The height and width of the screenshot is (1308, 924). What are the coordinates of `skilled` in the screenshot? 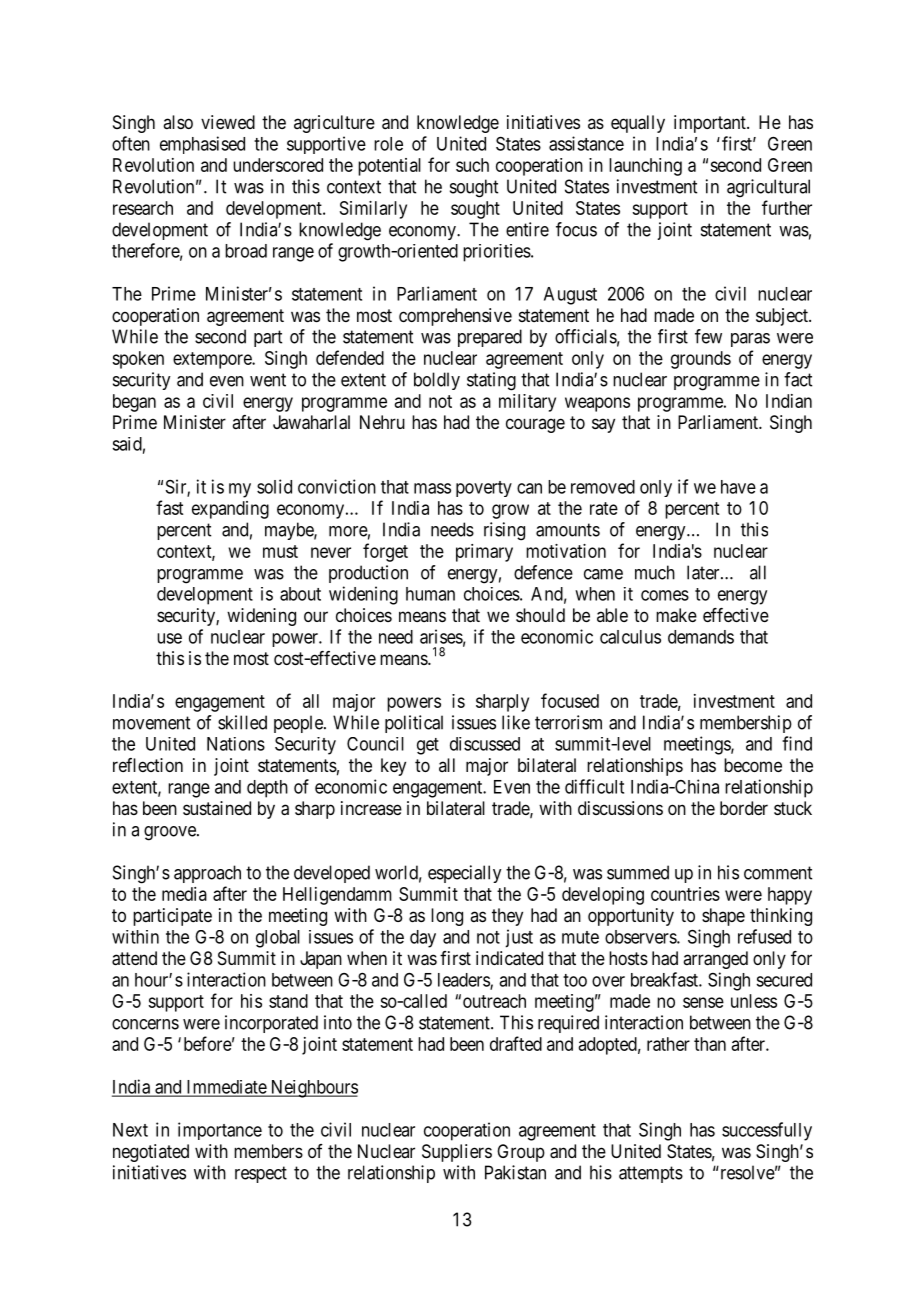 It's located at (242, 722).
